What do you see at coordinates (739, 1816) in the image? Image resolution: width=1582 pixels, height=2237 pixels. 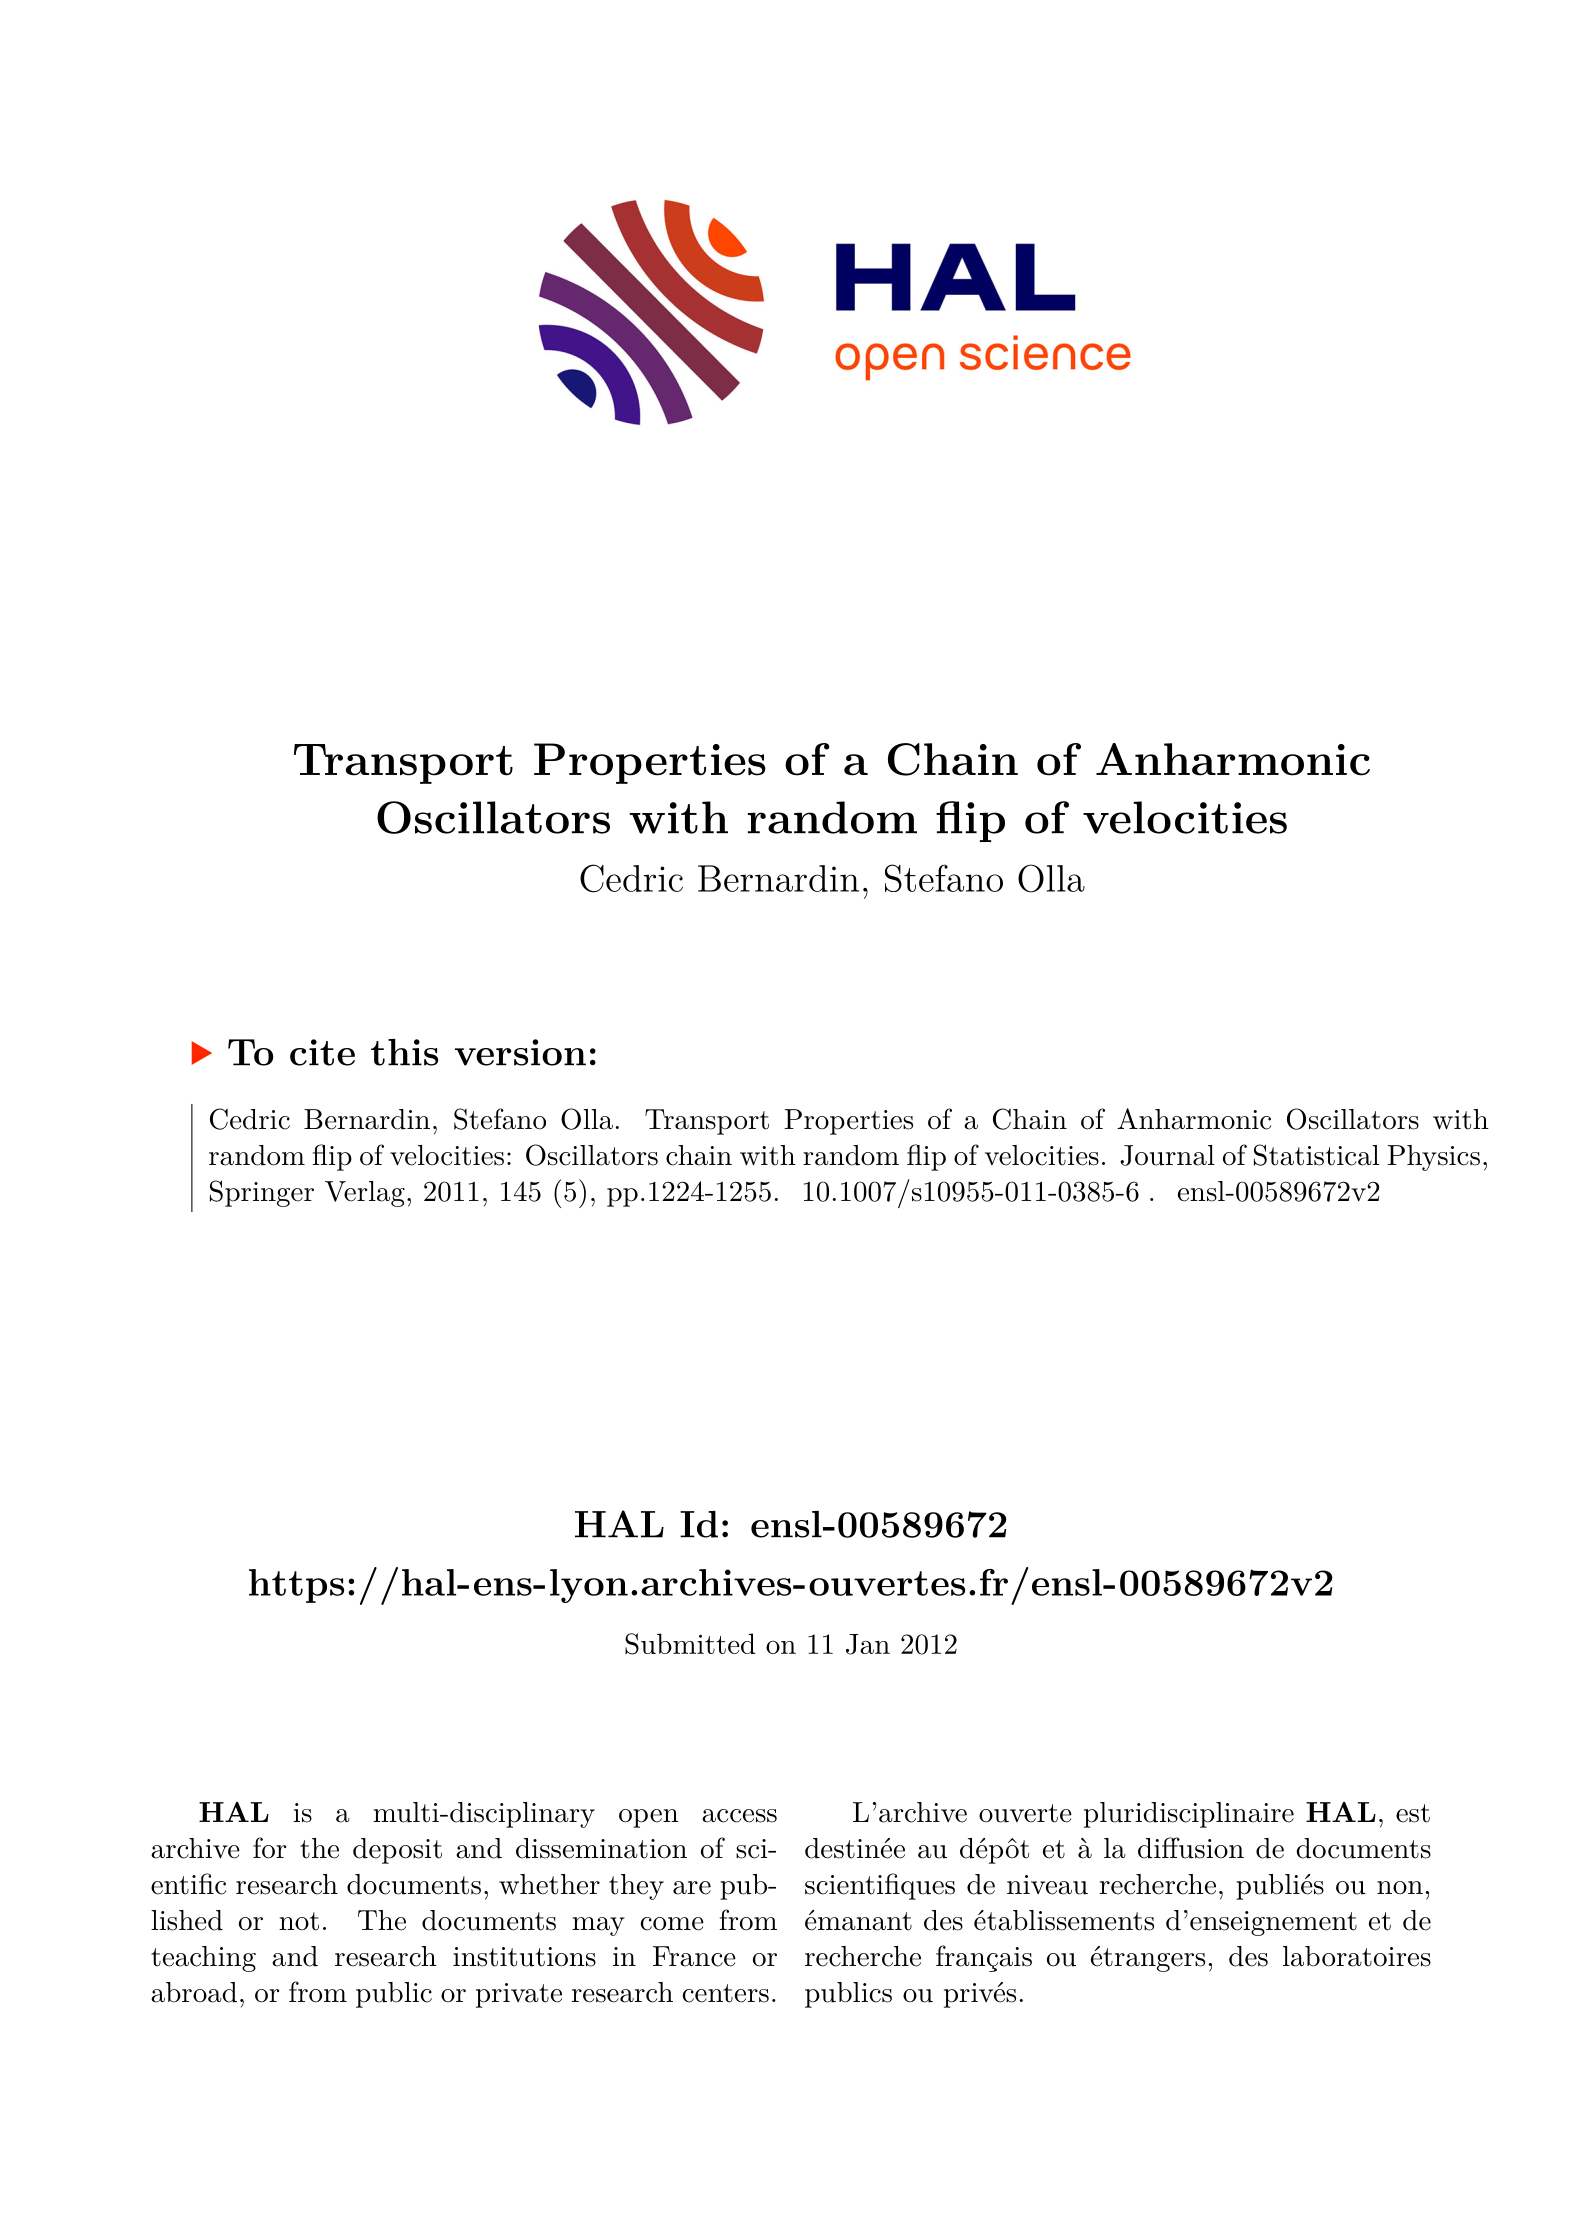 I see `access` at bounding box center [739, 1816].
